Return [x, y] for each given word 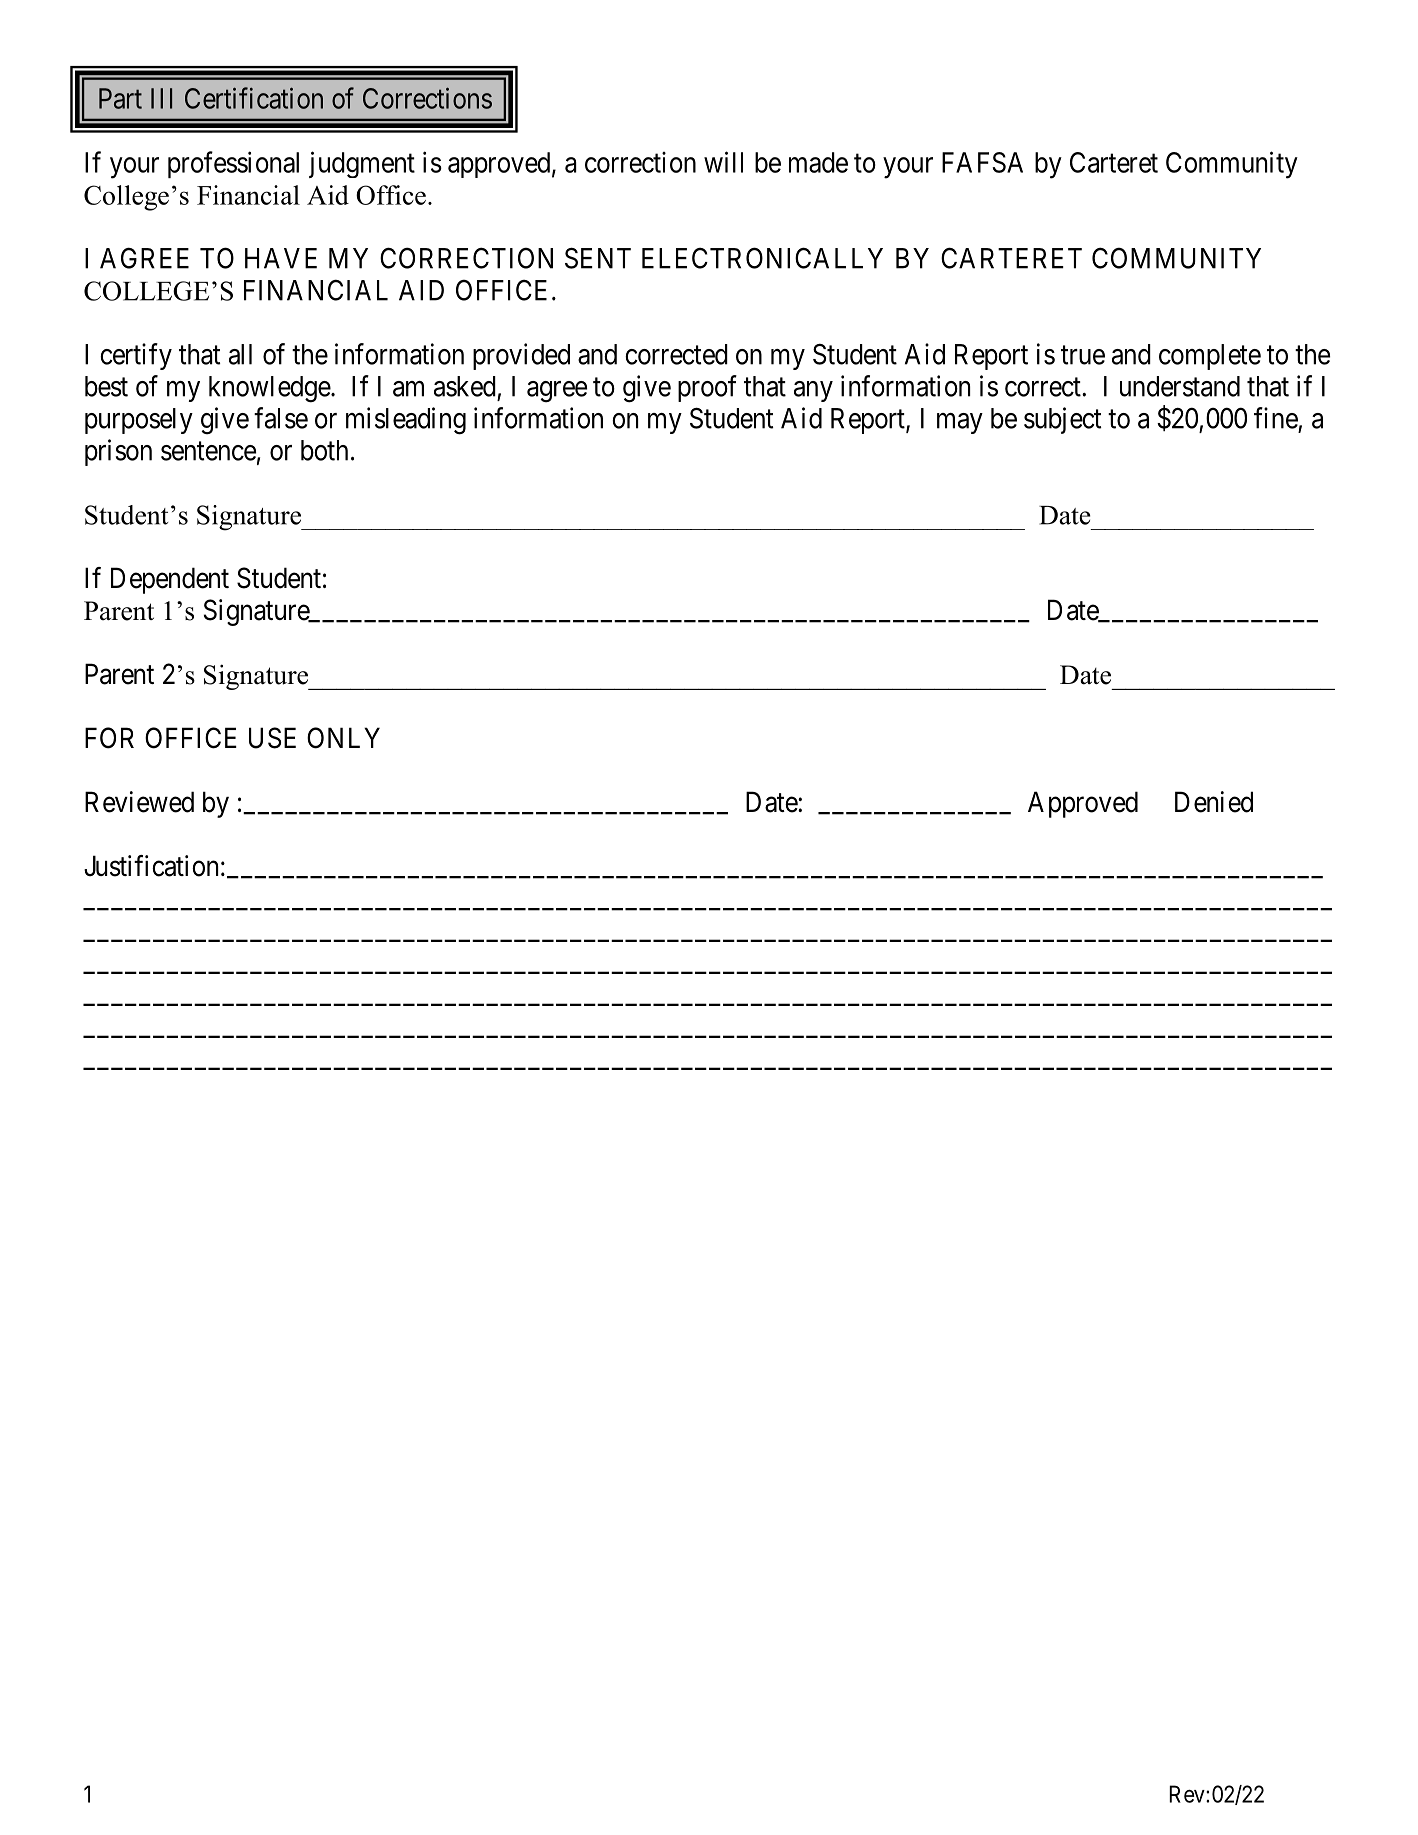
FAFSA [982, 162]
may [960, 423]
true [1083, 355]
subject [1062, 420]
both [324, 450]
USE [272, 738]
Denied [1214, 802]
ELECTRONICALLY [762, 258]
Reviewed [139, 802]
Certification [254, 98]
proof [707, 388]
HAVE [281, 258]
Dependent [170, 580]
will [723, 162]
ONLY [343, 738]
